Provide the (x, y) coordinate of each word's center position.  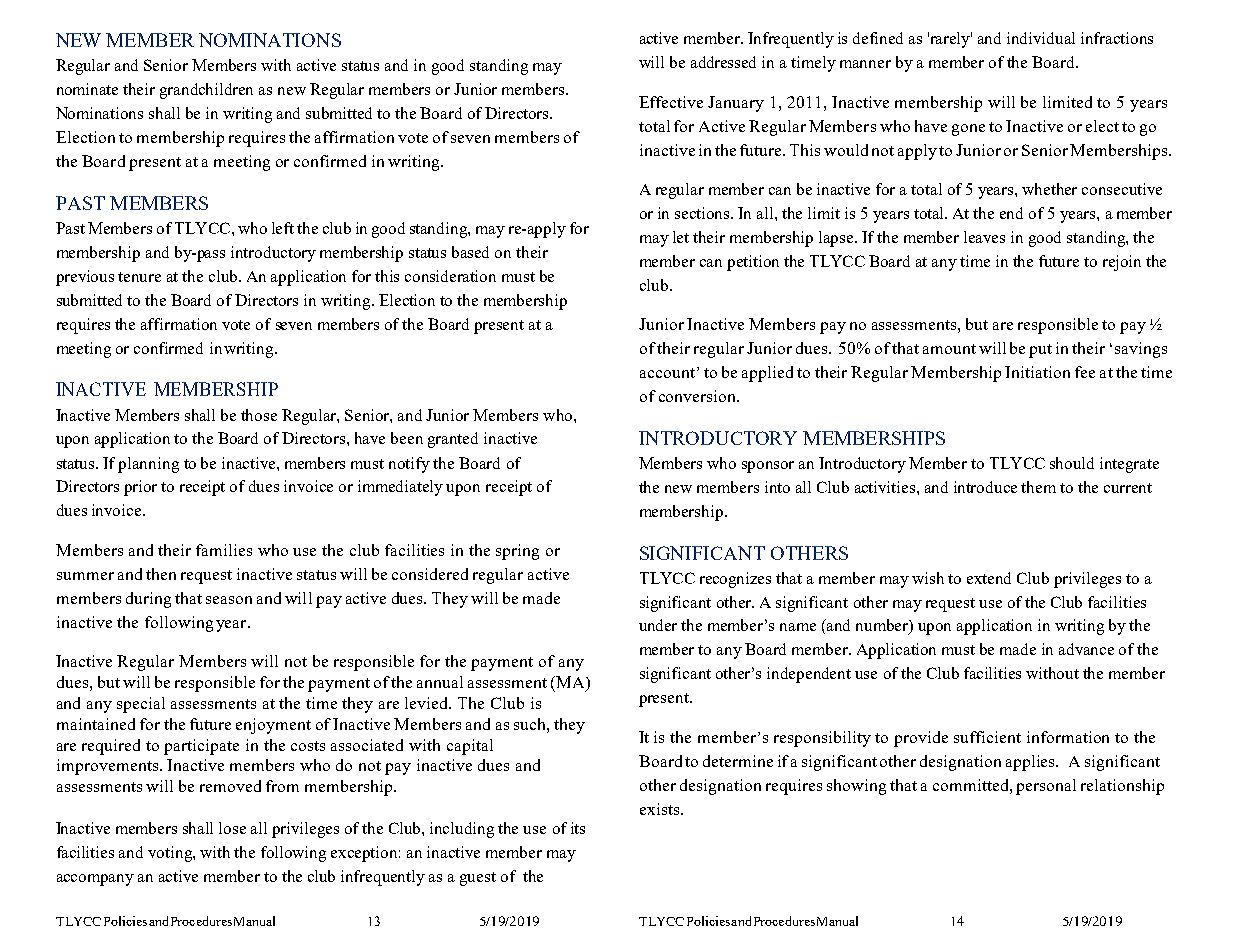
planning (148, 465)
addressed (723, 62)
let (681, 237)
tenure (139, 277)
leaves (984, 237)
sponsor (768, 467)
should (1072, 463)
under (658, 625)
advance (1086, 649)
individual (1041, 38)
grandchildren (206, 91)
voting (171, 854)
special (141, 705)
